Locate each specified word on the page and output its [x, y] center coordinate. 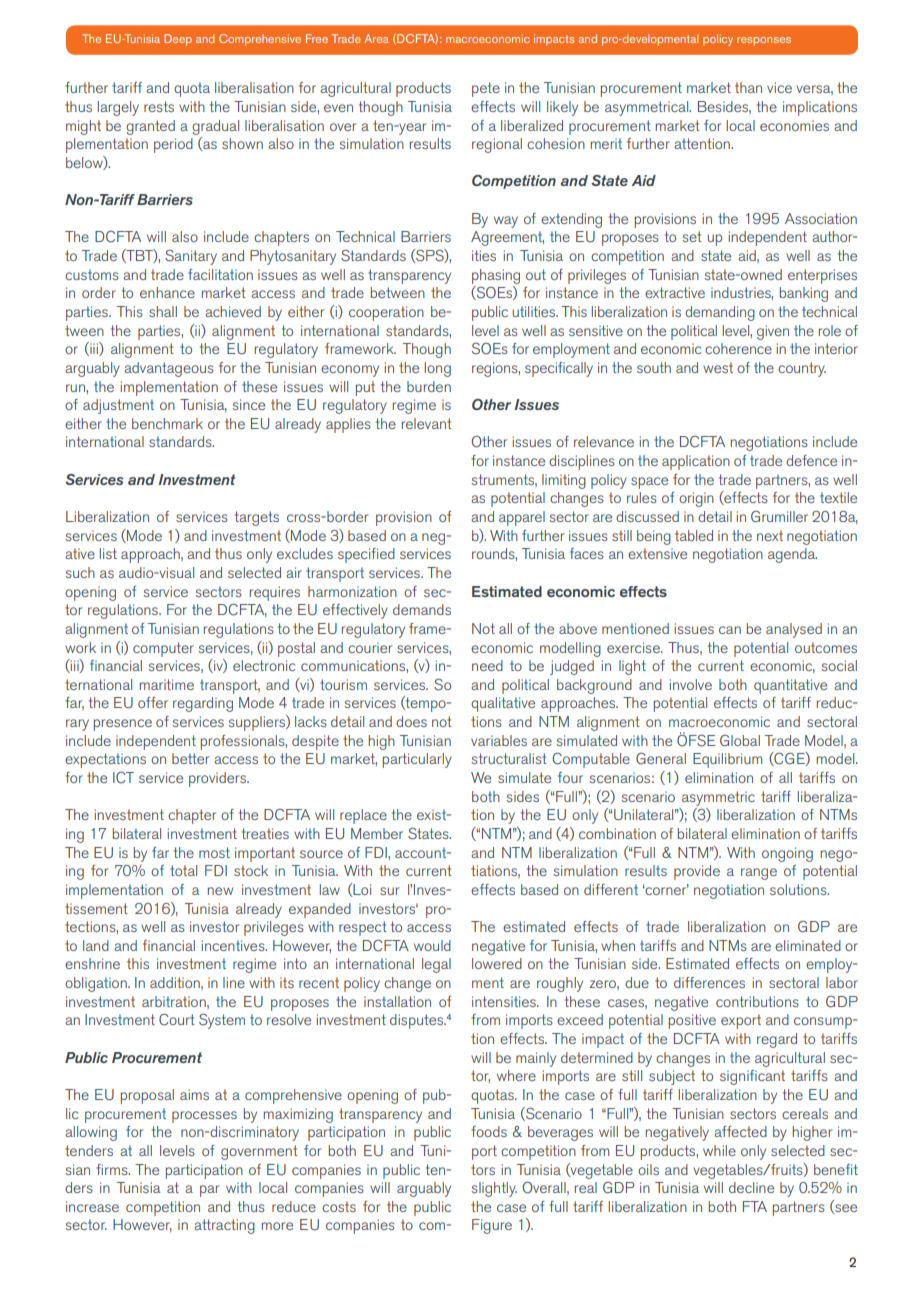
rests [159, 106]
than [748, 87]
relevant [427, 423]
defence [811, 460]
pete [486, 89]
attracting [224, 1226]
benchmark [167, 423]
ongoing [787, 854]
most [214, 852]
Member [377, 833]
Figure [492, 1226]
